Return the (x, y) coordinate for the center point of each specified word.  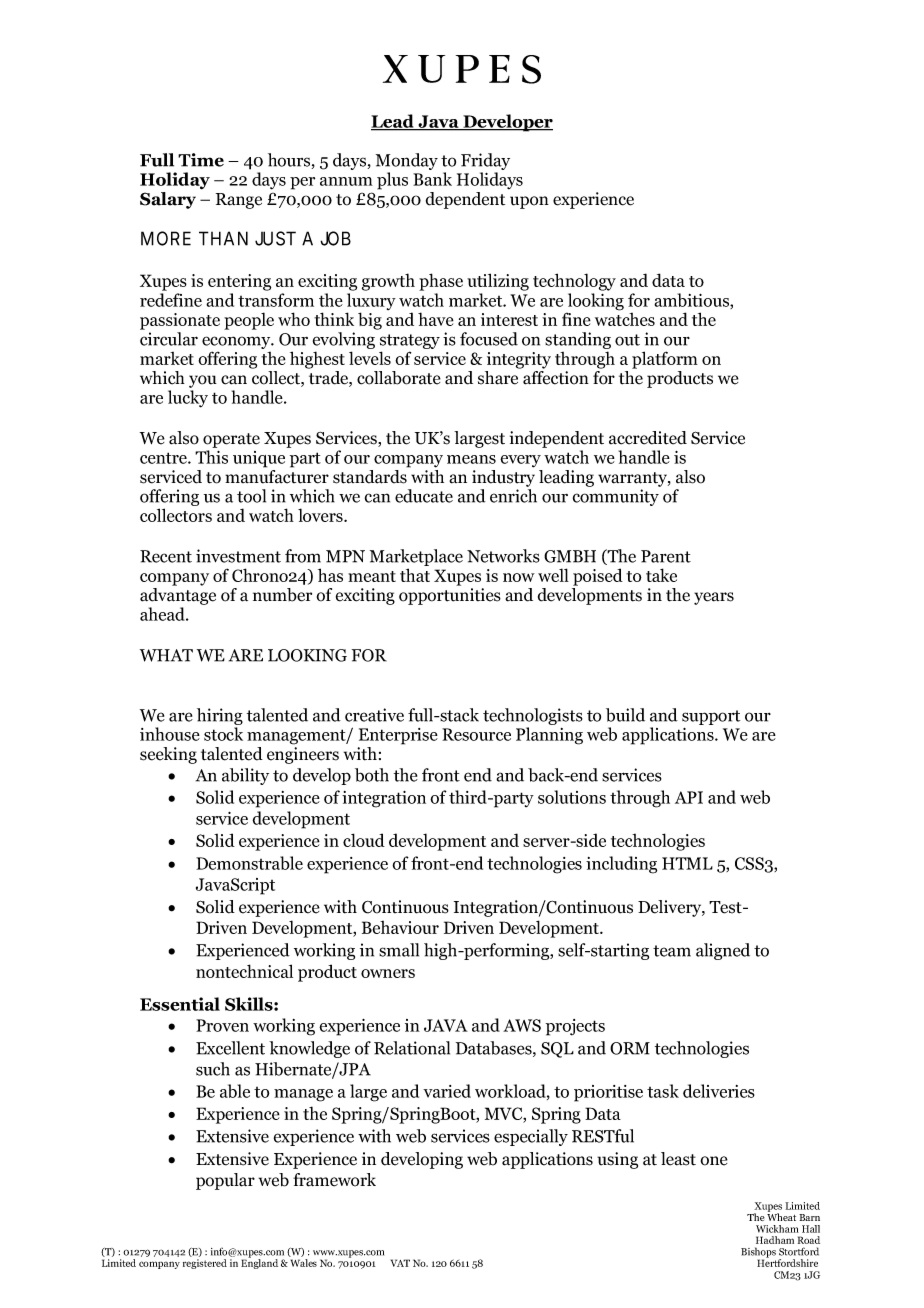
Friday (485, 163)
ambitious (692, 301)
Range (239, 201)
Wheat (781, 1216)
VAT (400, 1263)
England (259, 1263)
